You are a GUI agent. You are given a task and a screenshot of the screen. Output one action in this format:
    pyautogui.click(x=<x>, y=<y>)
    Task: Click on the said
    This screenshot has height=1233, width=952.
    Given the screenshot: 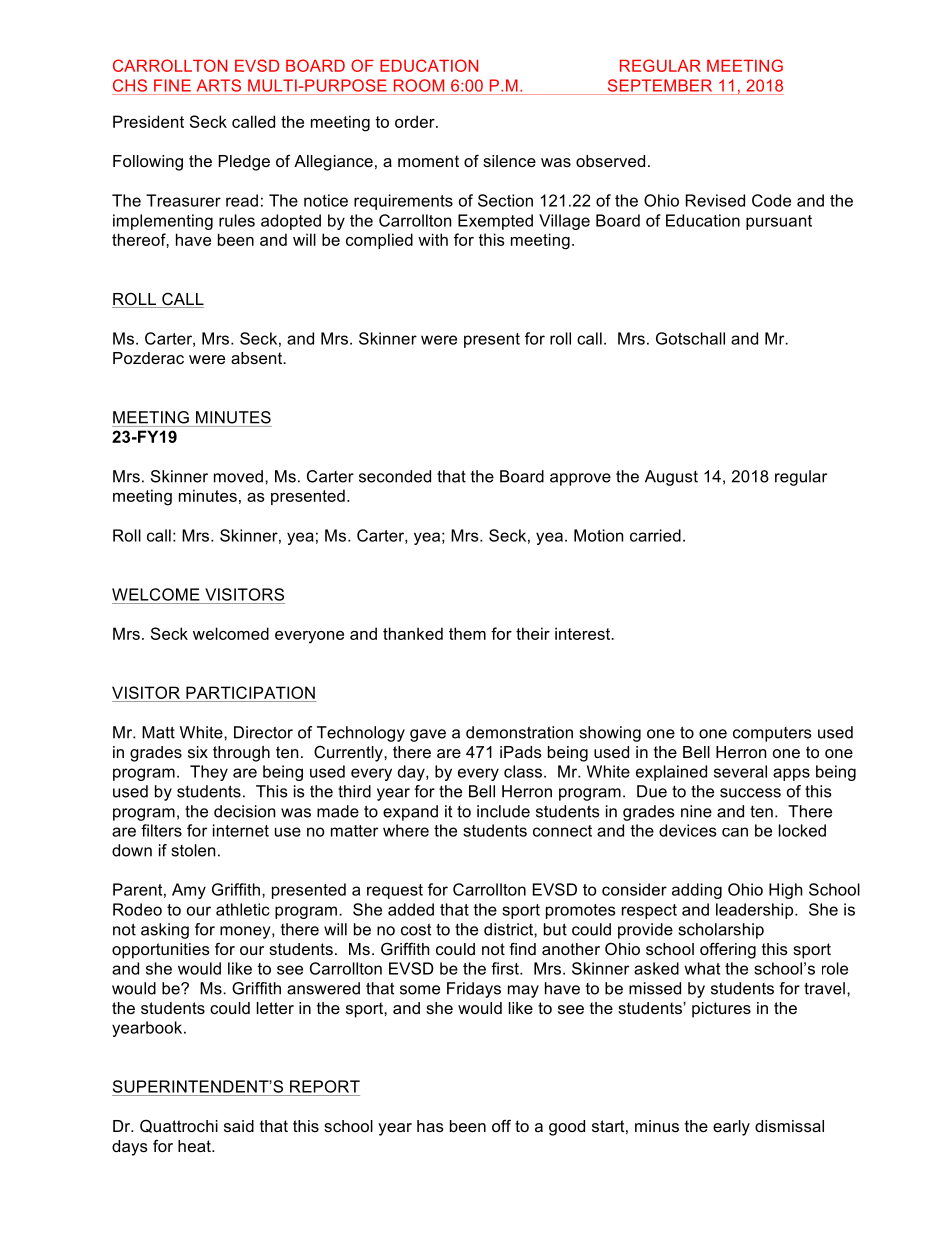 What is the action you would take?
    pyautogui.click(x=239, y=1126)
